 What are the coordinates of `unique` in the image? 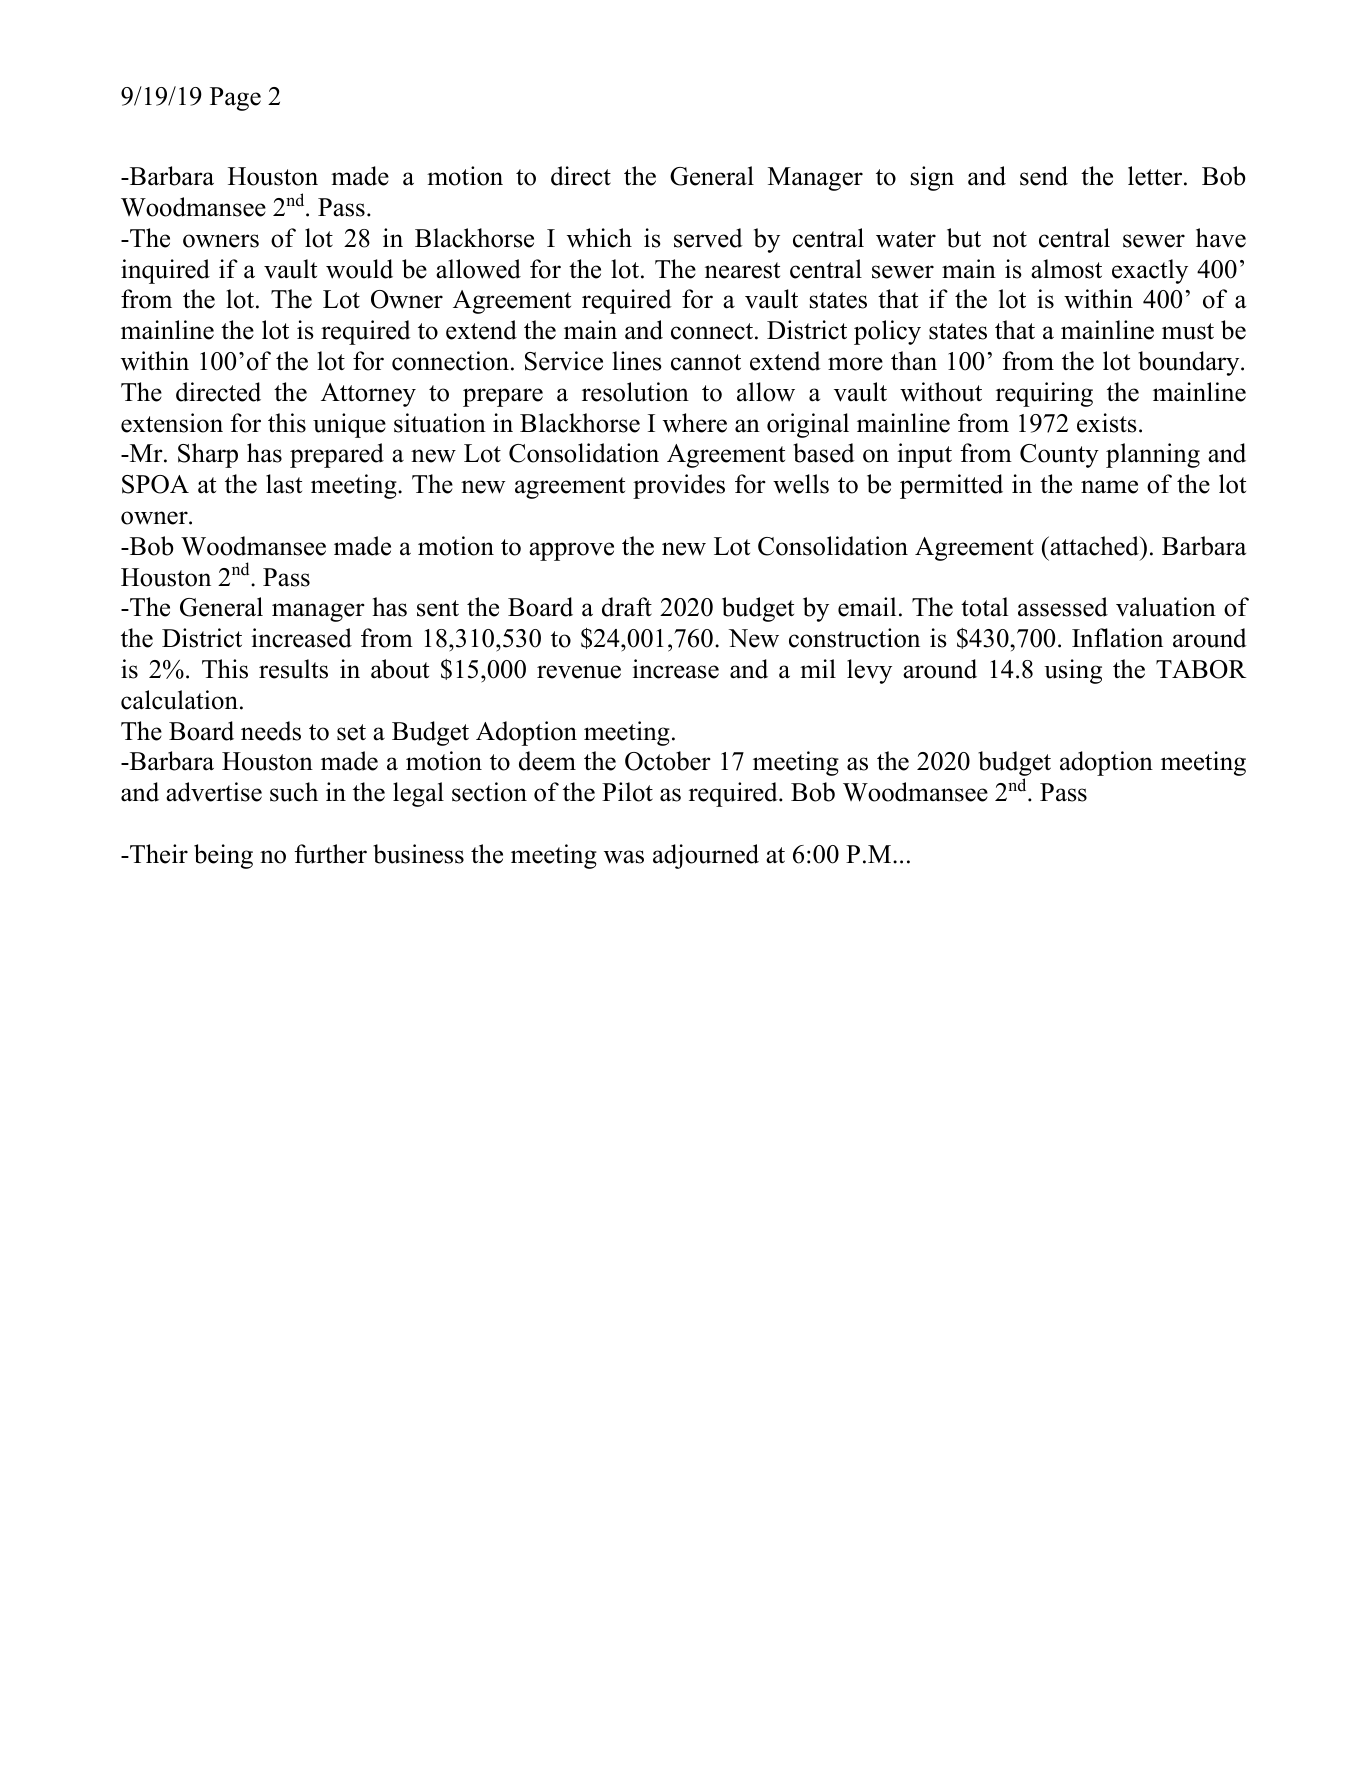 It's located at (349, 425).
